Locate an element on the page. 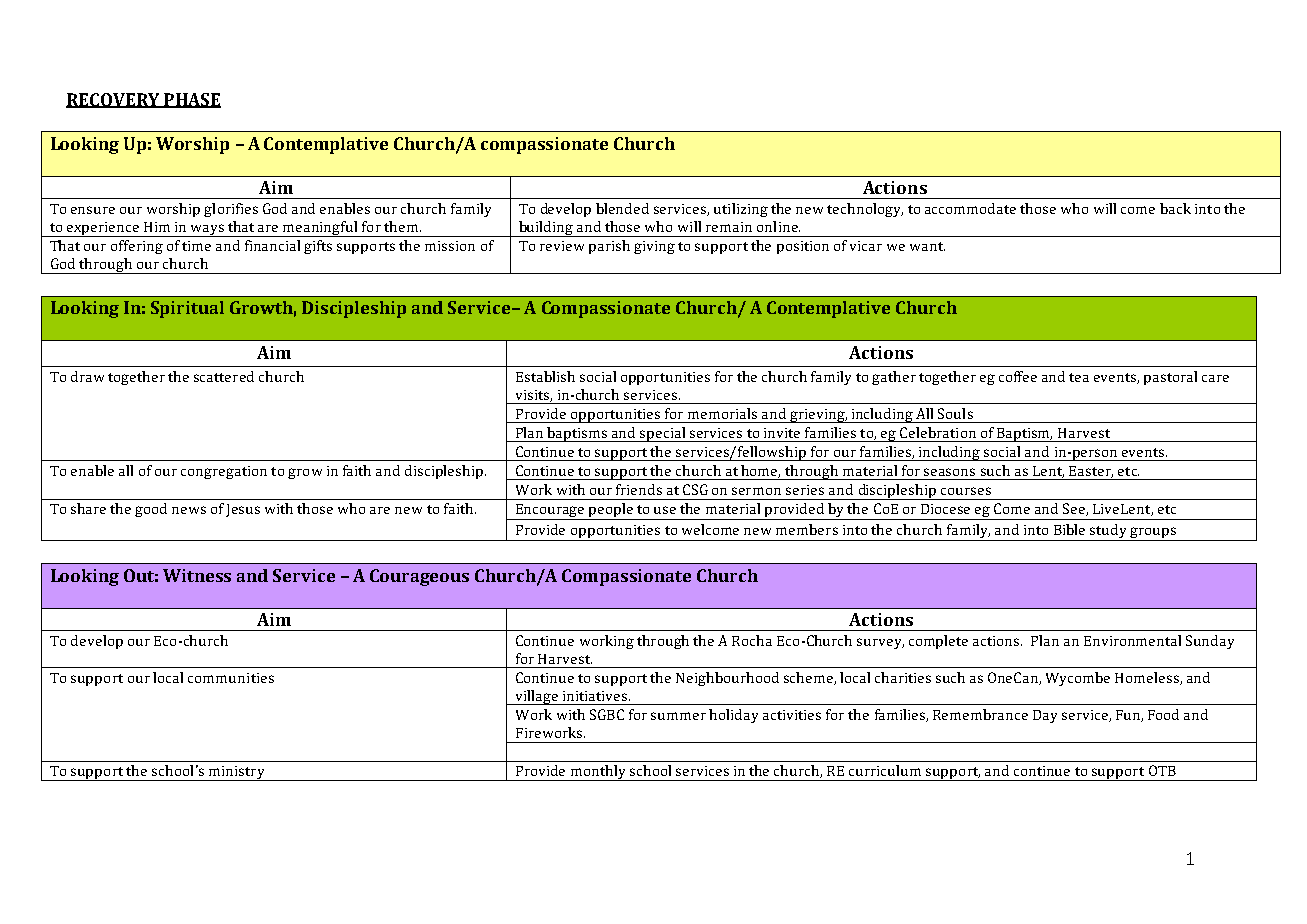 Image resolution: width=1307 pixels, height=924 pixels. Celebration is located at coordinates (938, 432).
